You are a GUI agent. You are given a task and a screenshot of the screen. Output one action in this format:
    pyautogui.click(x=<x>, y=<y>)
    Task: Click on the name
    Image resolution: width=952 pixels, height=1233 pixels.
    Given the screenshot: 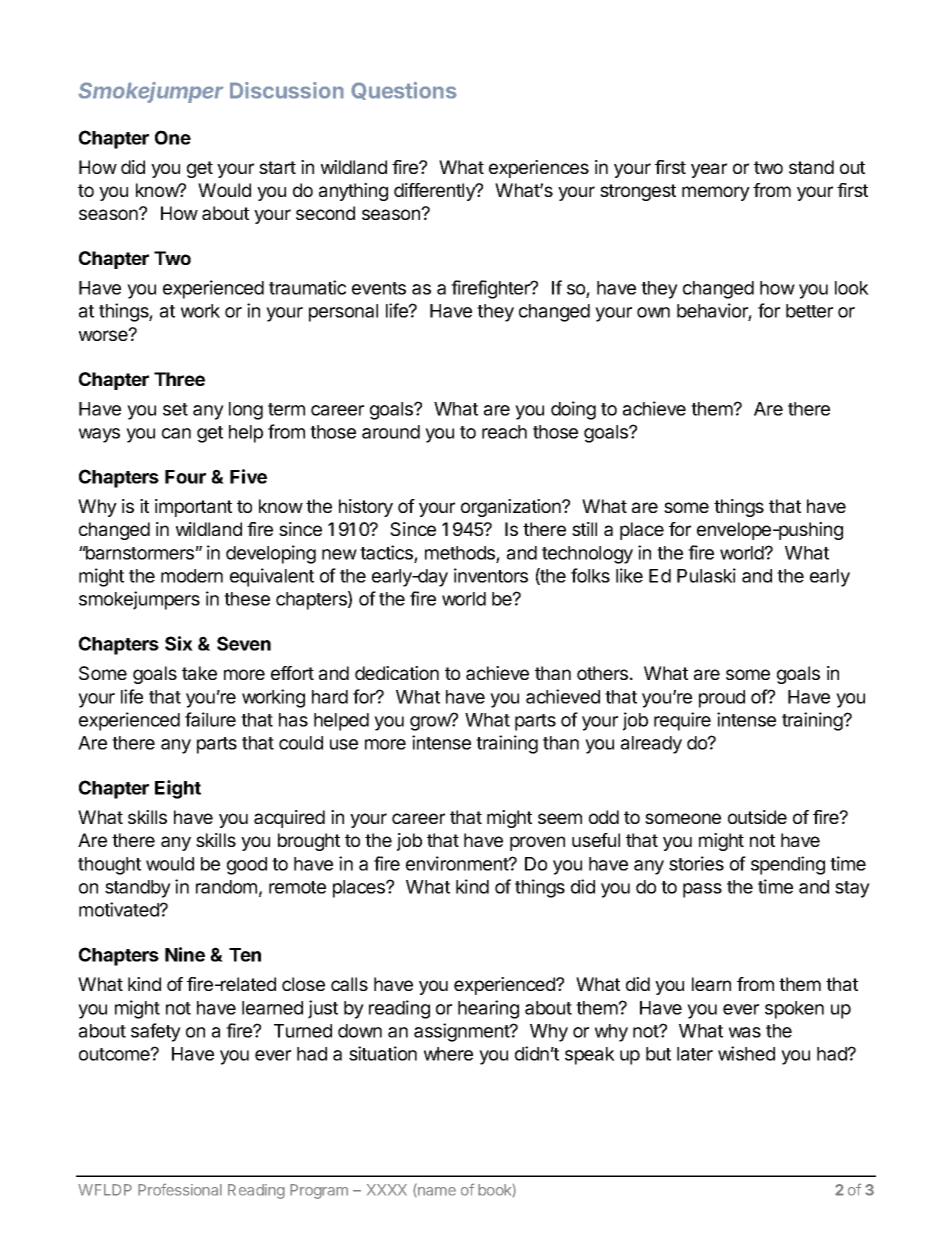 What is the action you would take?
    pyautogui.click(x=436, y=1192)
